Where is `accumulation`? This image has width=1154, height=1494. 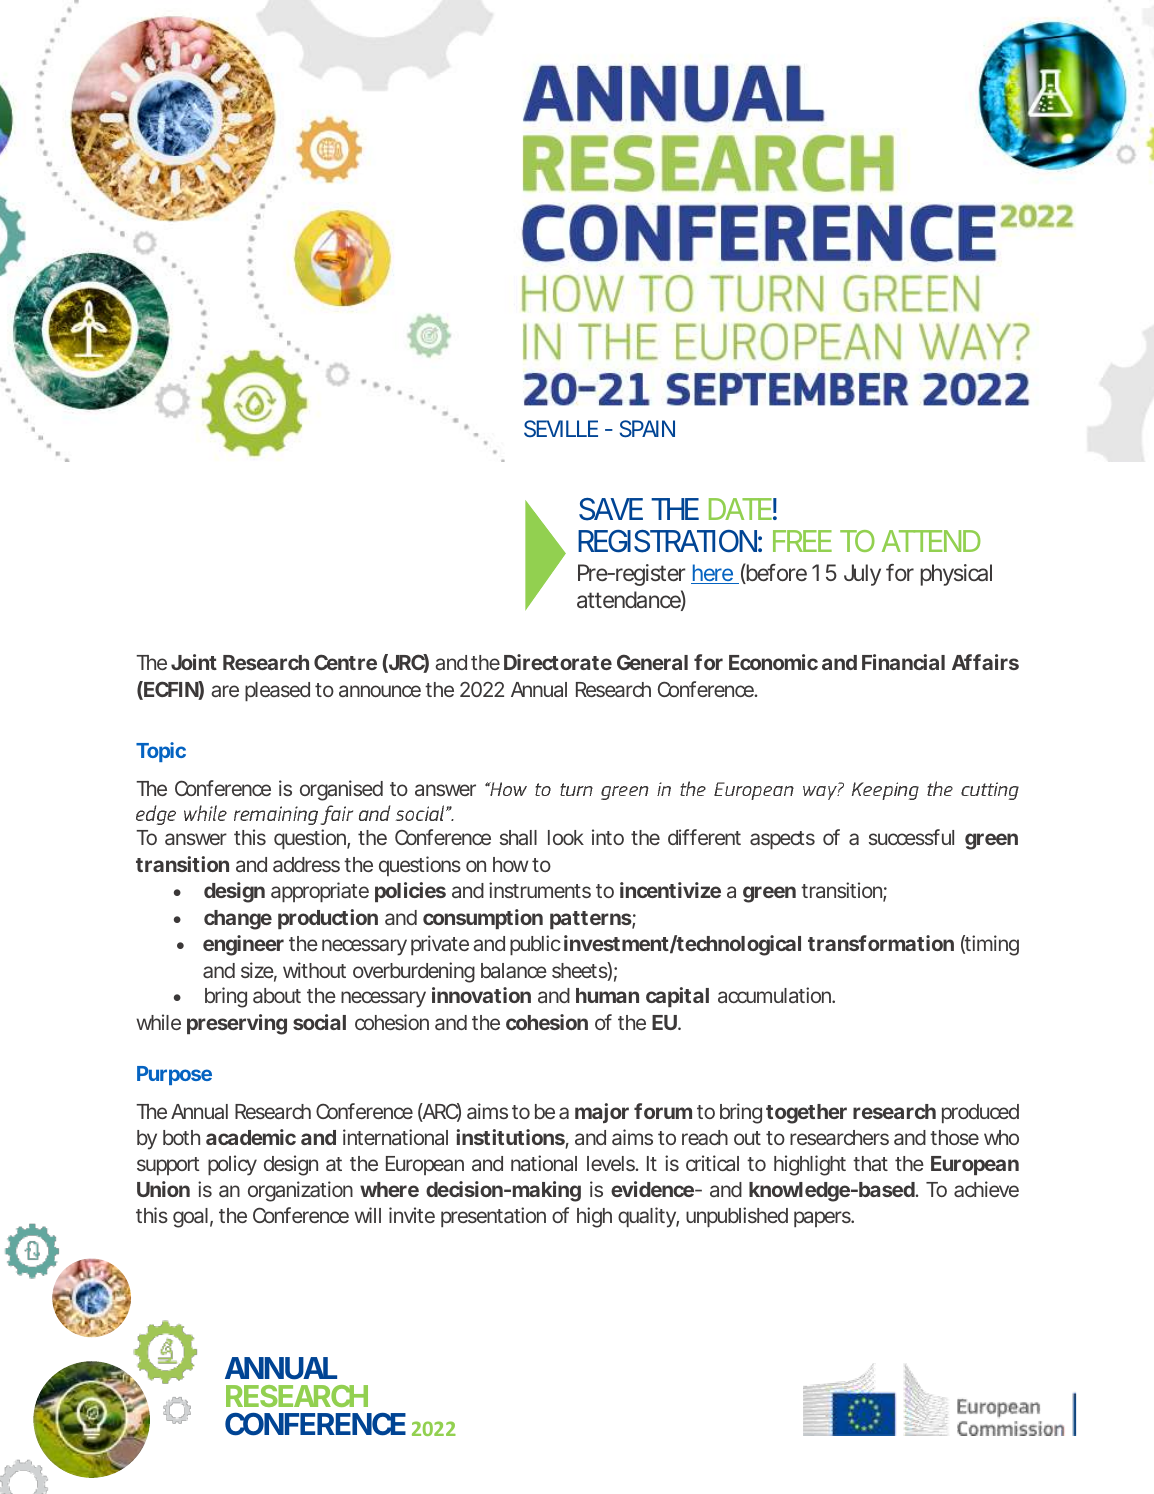 accumulation is located at coordinates (774, 995).
